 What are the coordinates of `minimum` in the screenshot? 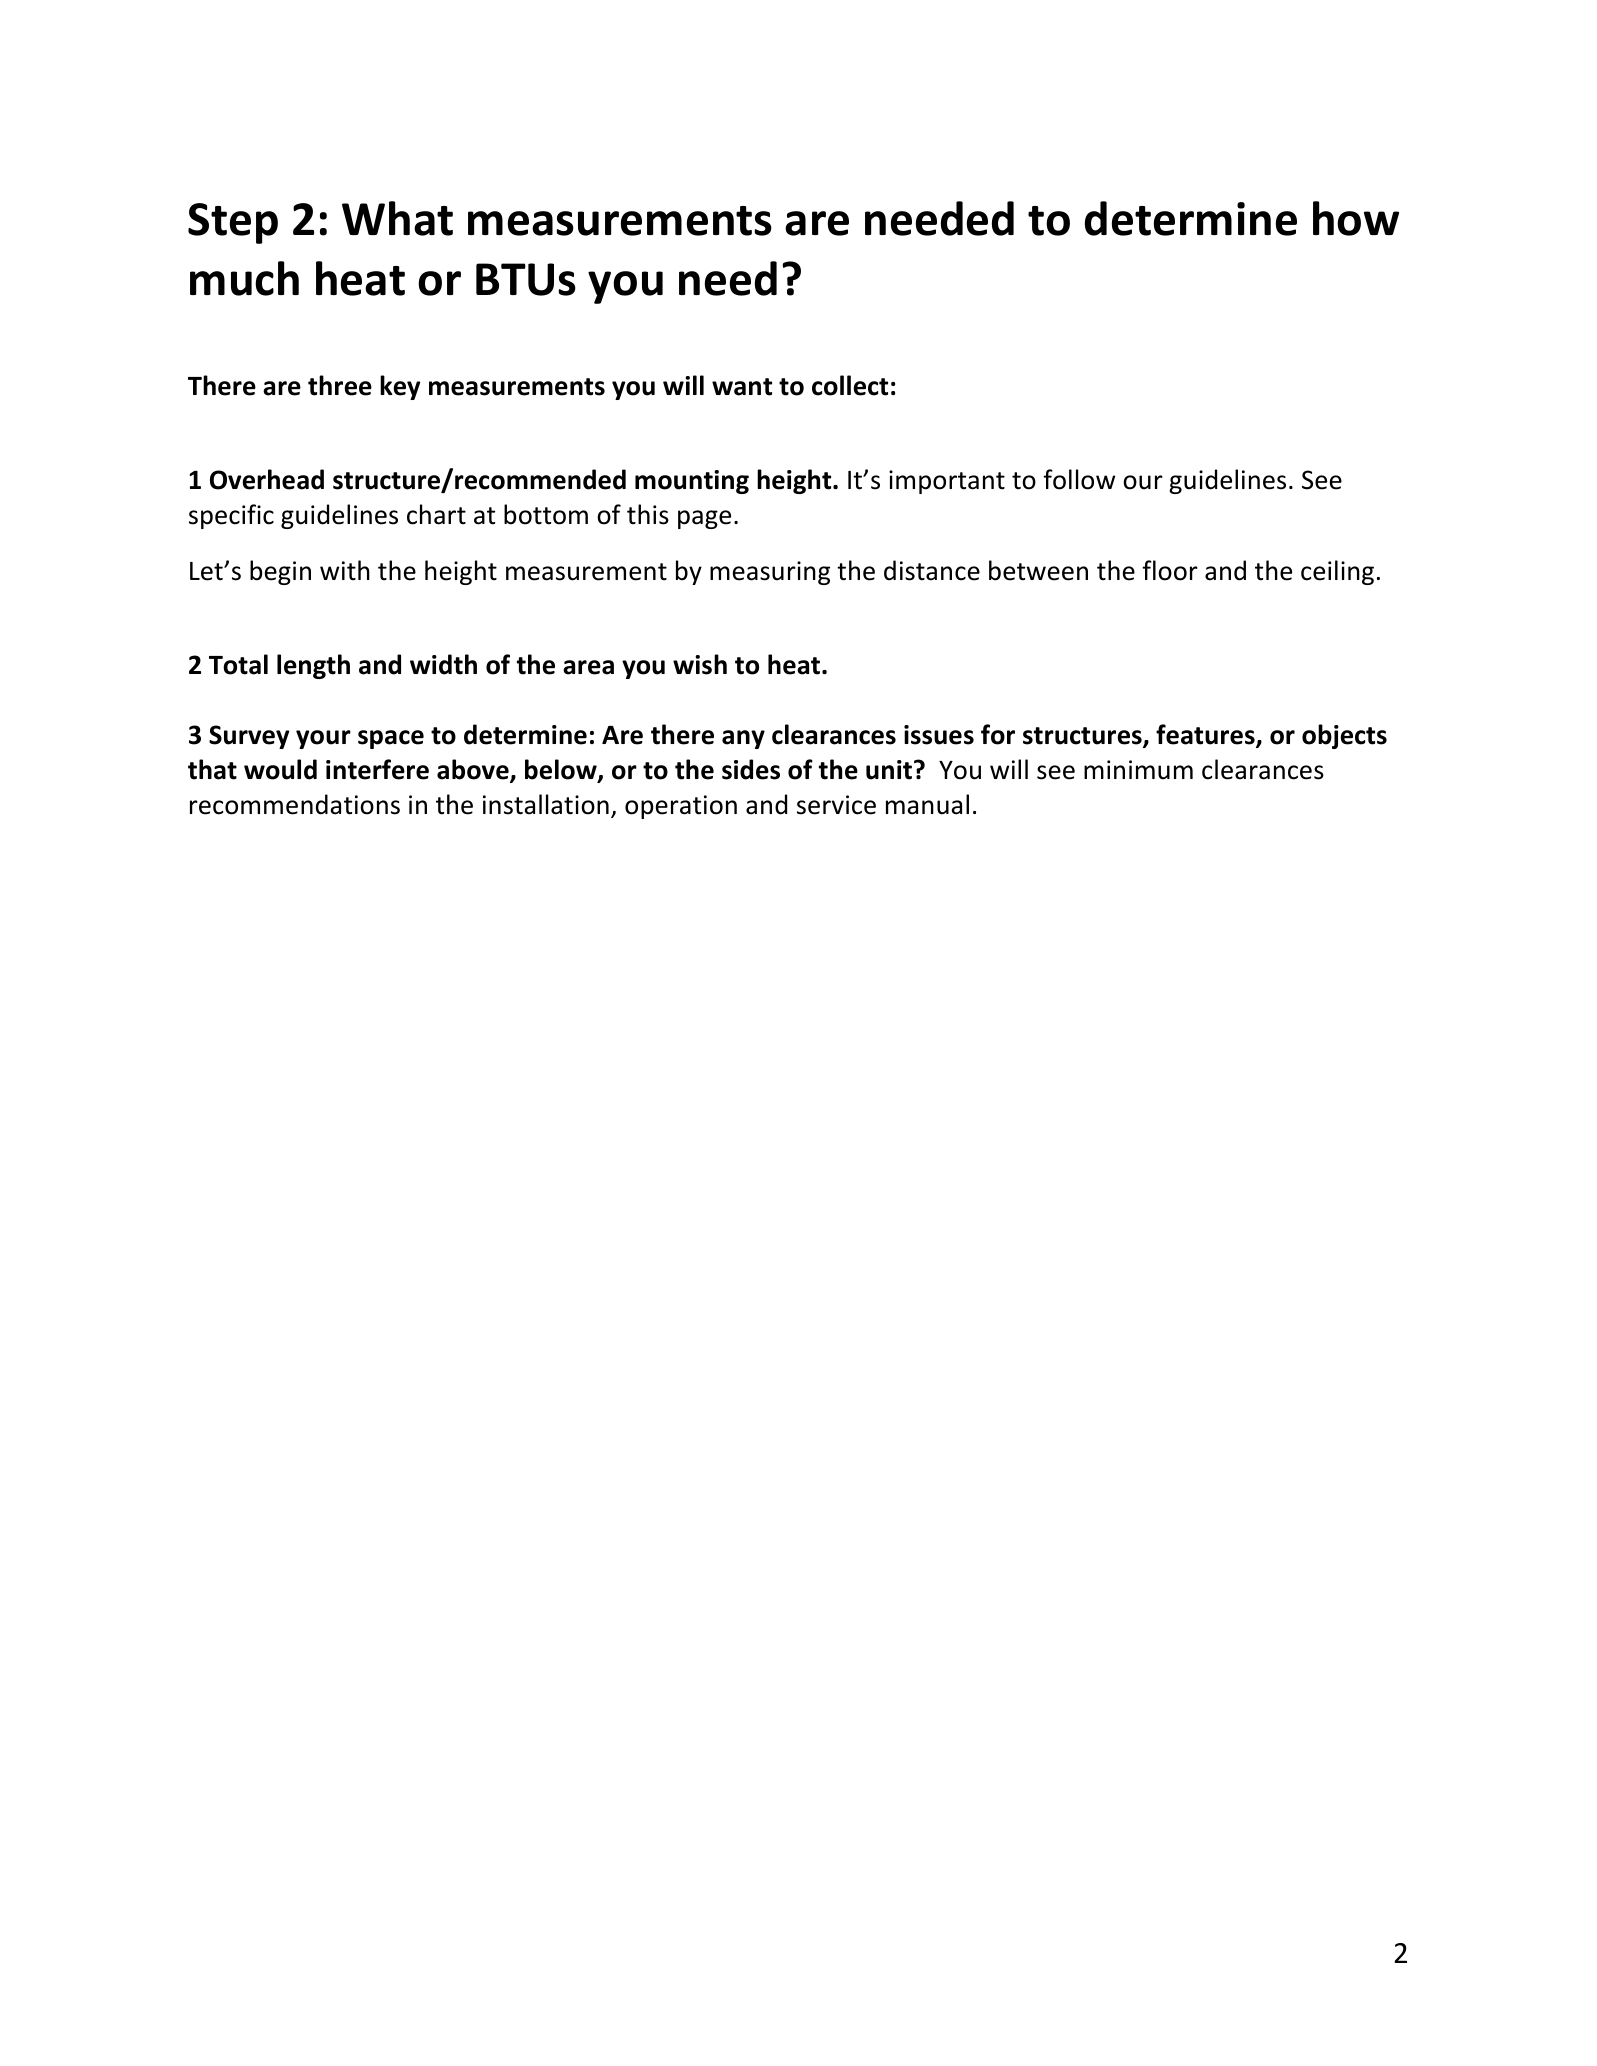 It's located at (1138, 770).
